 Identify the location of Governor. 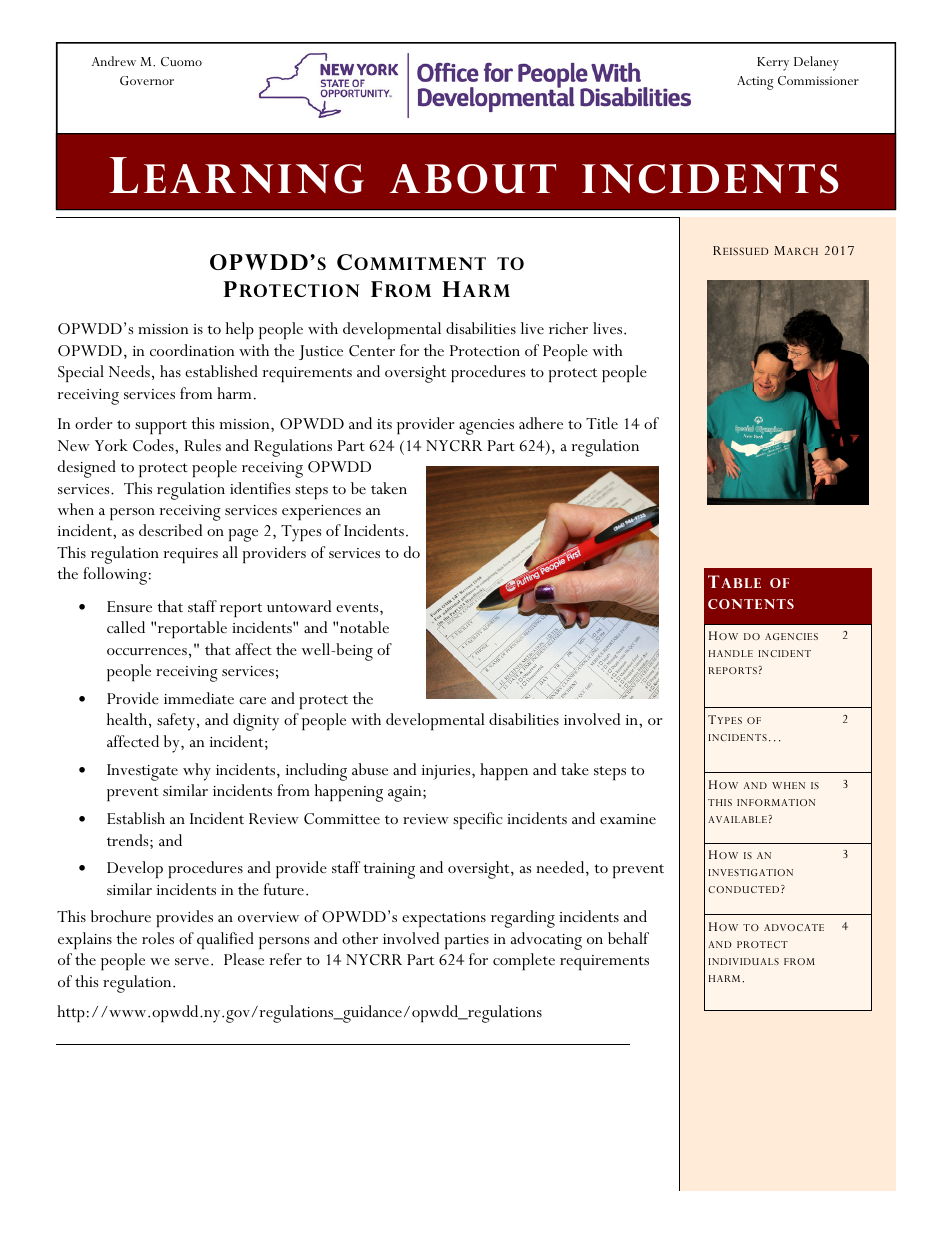
(147, 81).
